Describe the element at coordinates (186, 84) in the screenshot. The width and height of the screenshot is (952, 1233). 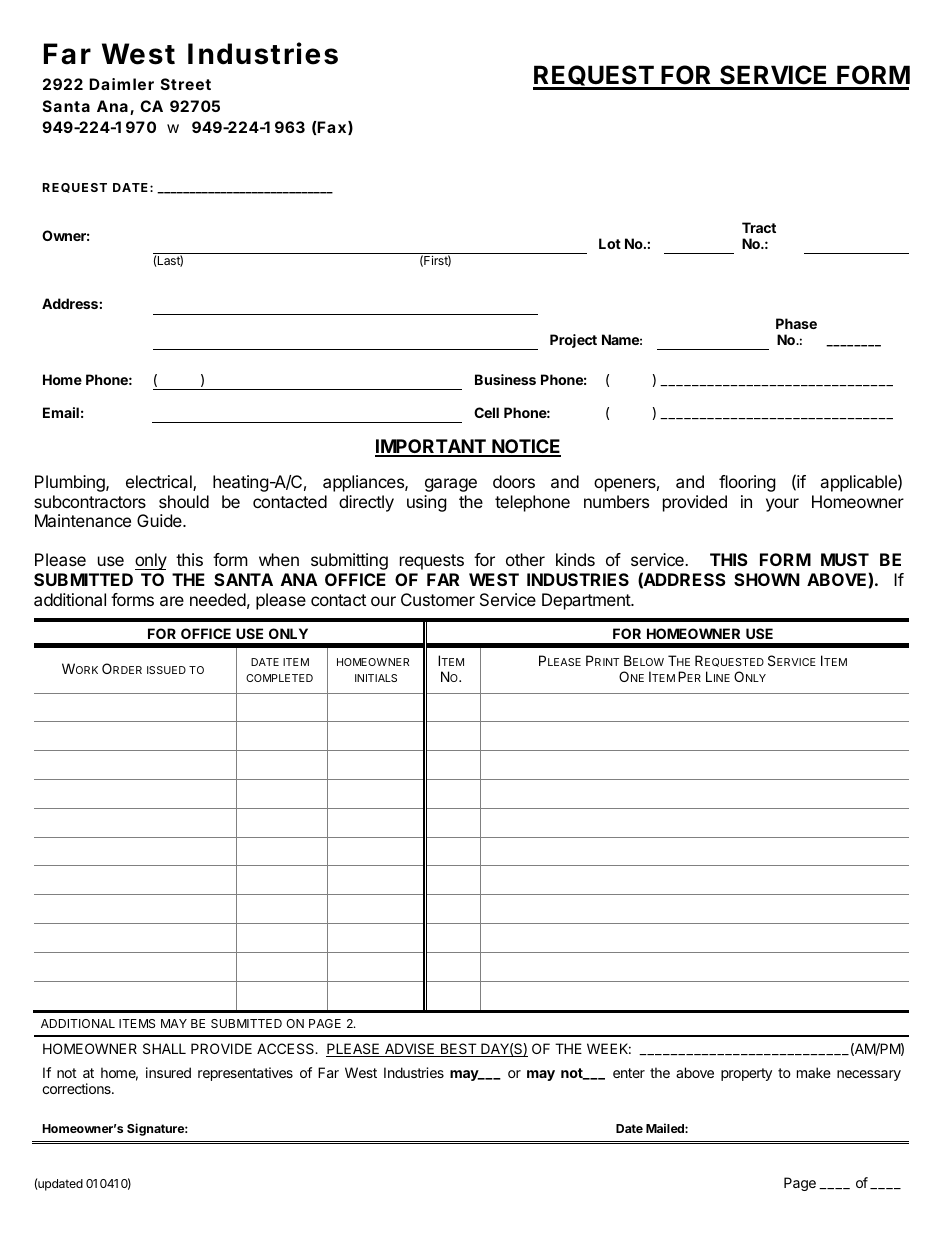
I see `Street` at that location.
